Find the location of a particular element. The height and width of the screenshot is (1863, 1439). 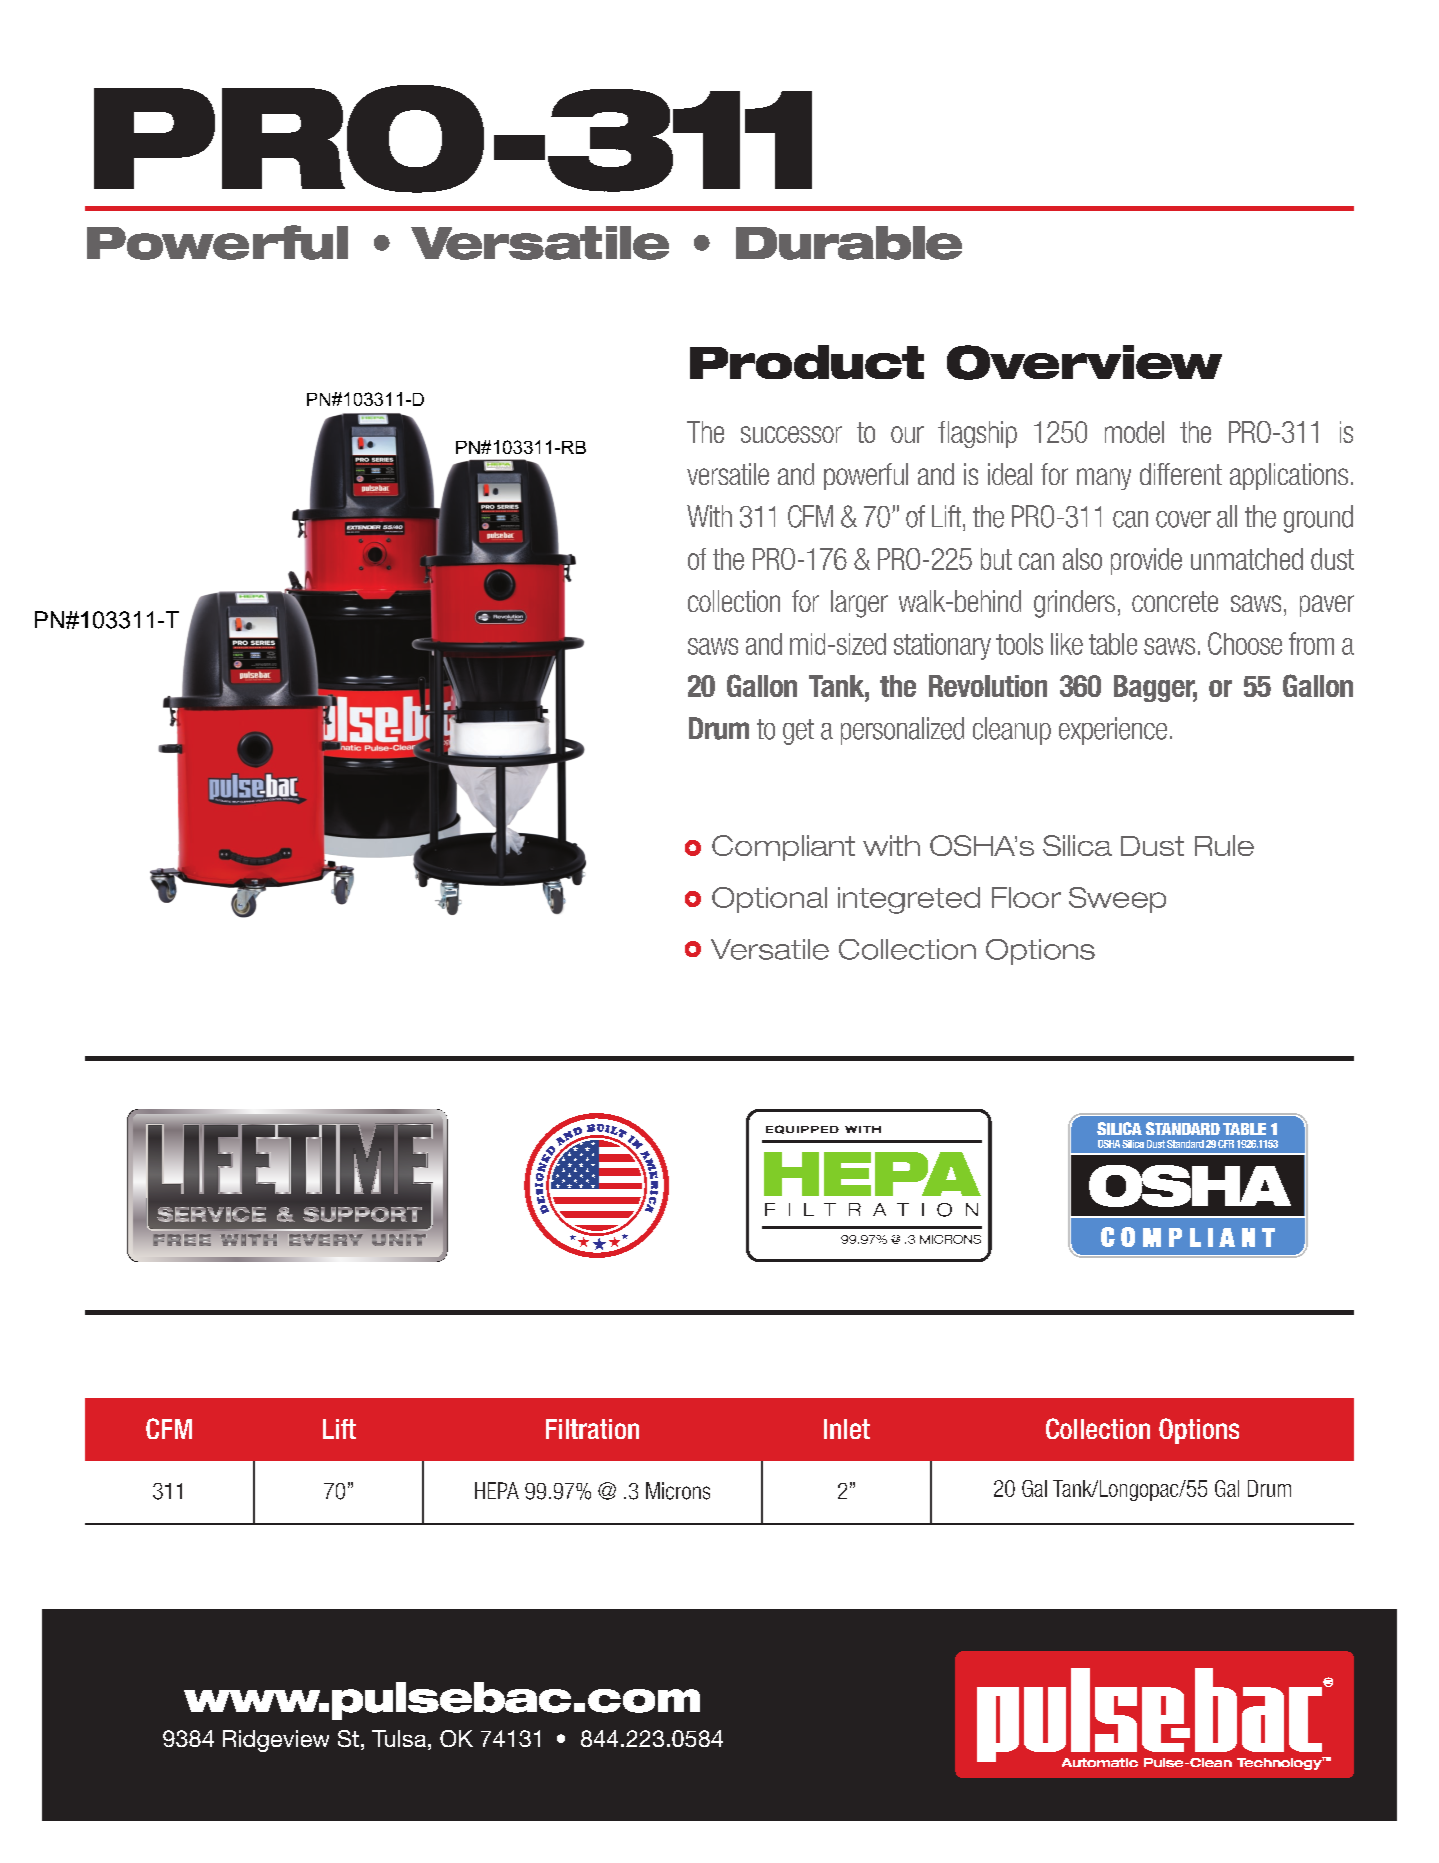

Inlet is located at coordinates (847, 1429).
